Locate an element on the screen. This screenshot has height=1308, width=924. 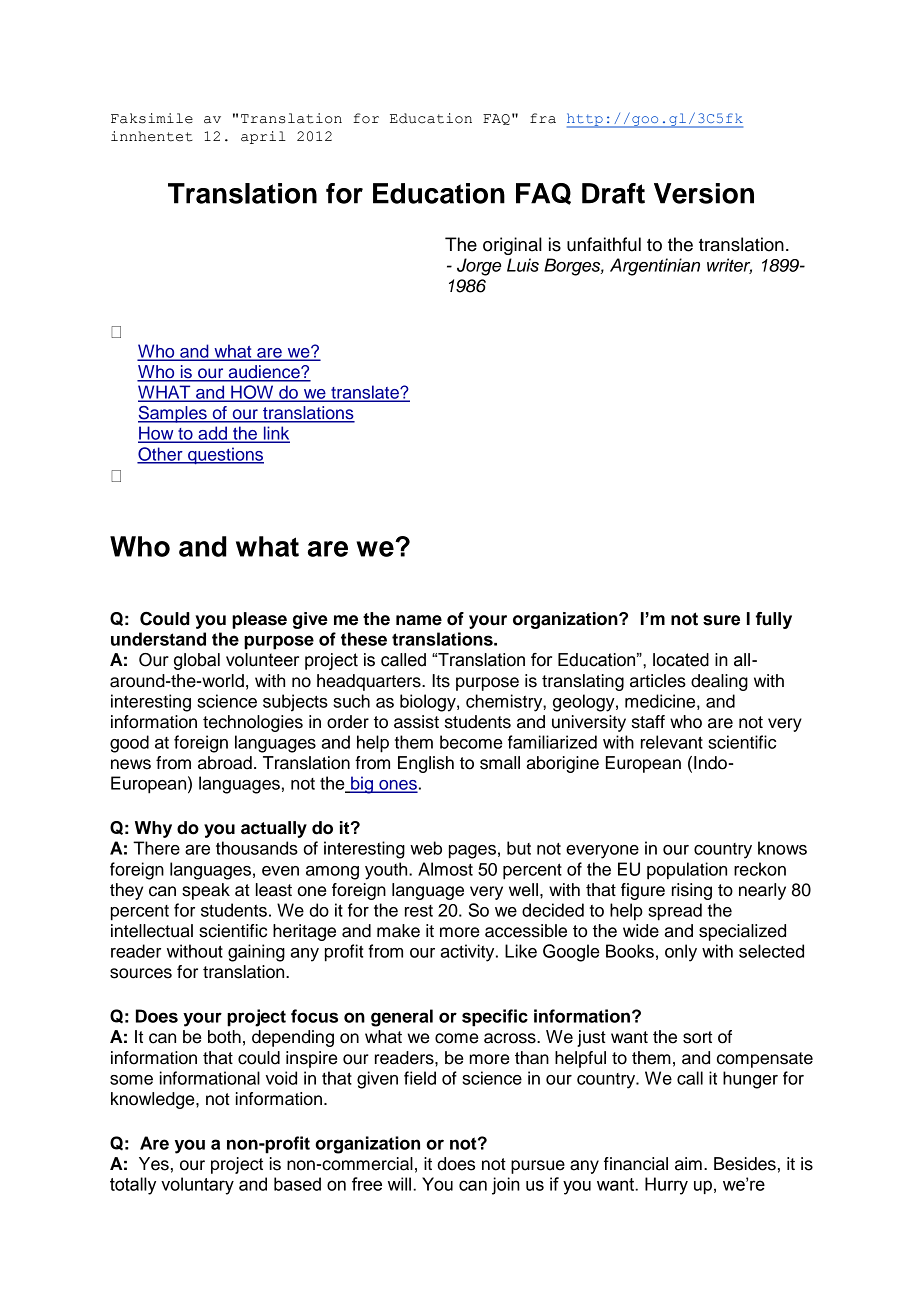
april is located at coordinates (263, 137).
